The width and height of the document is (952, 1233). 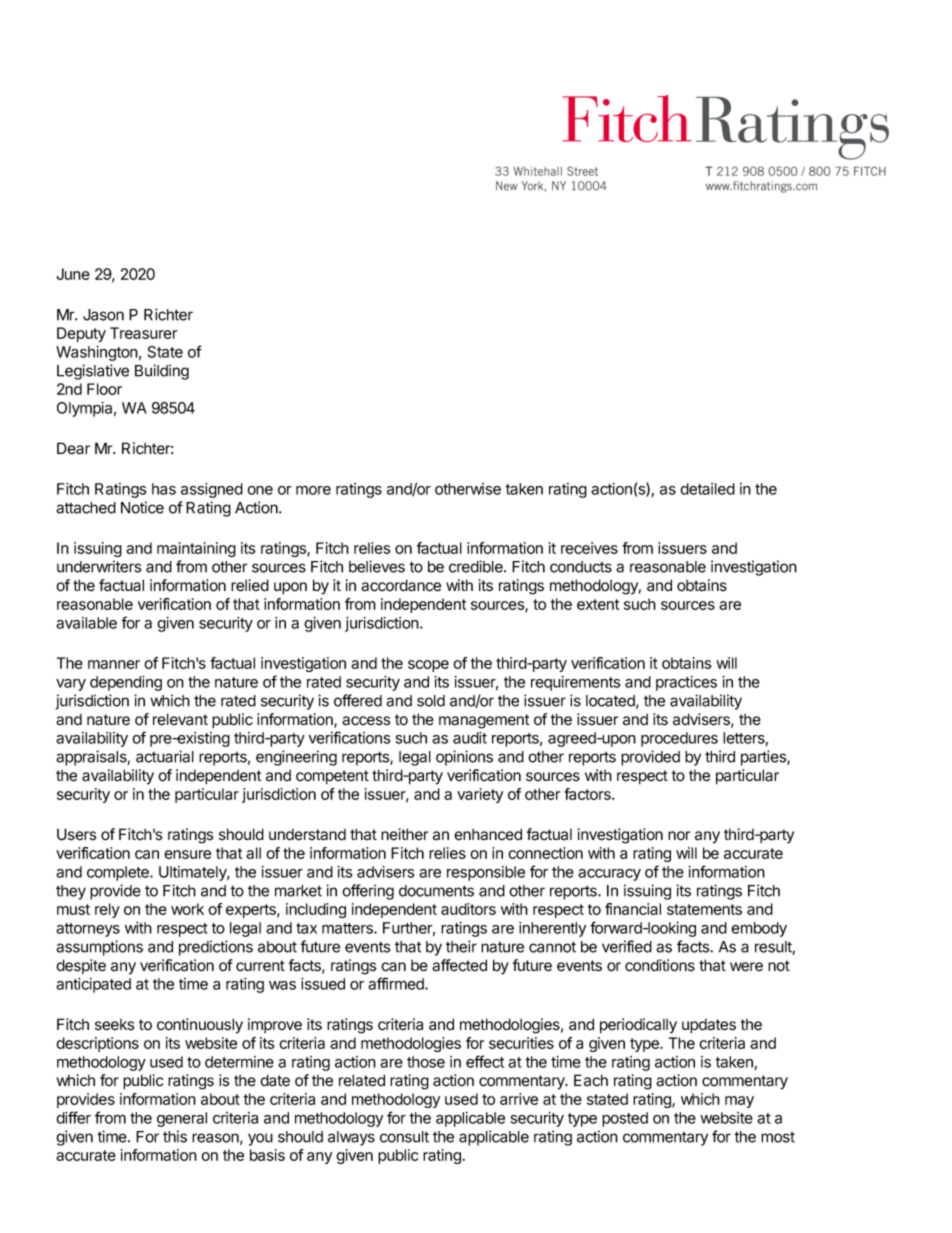 I want to click on procedures, so click(x=679, y=739).
